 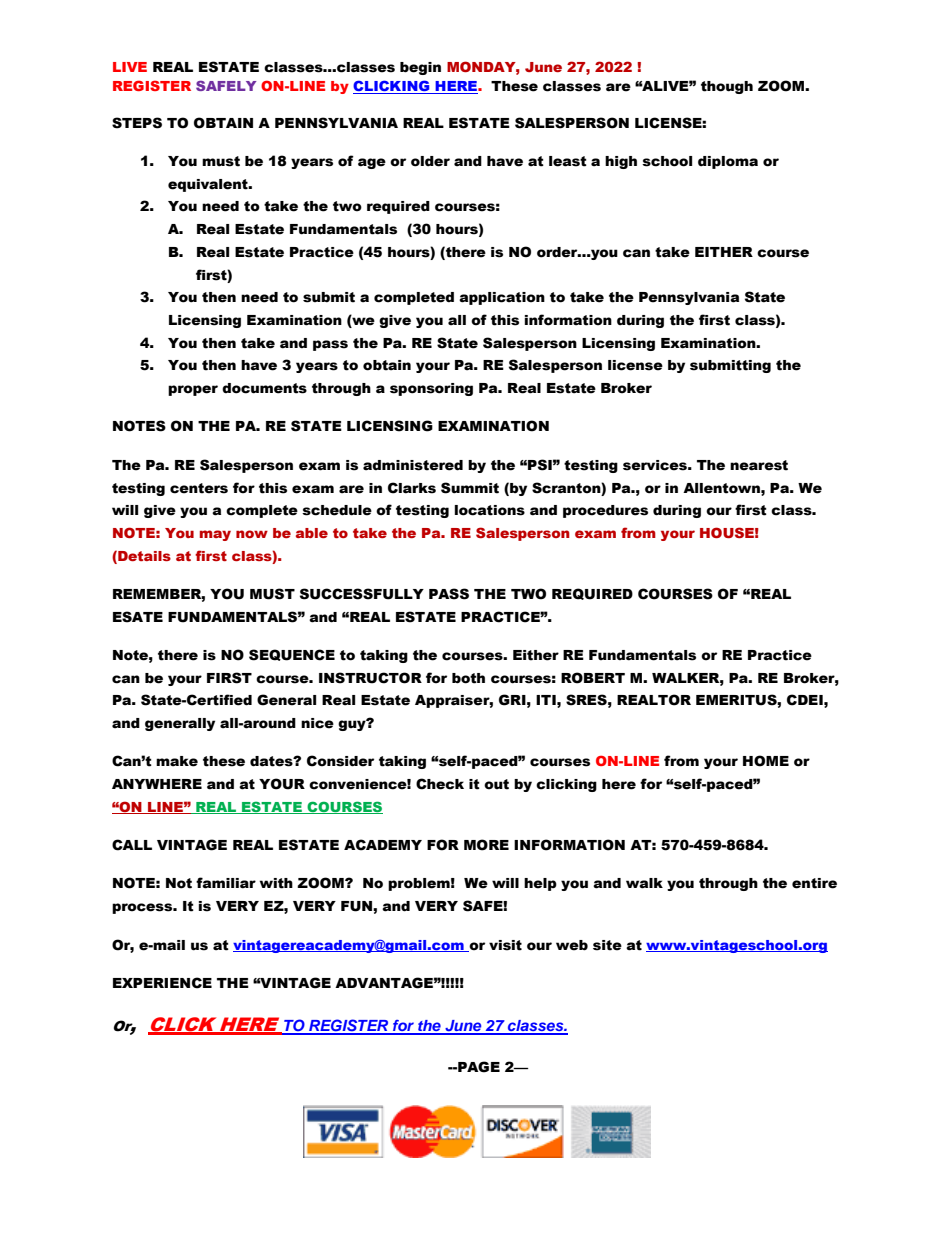 I want to click on proper, so click(x=193, y=390).
